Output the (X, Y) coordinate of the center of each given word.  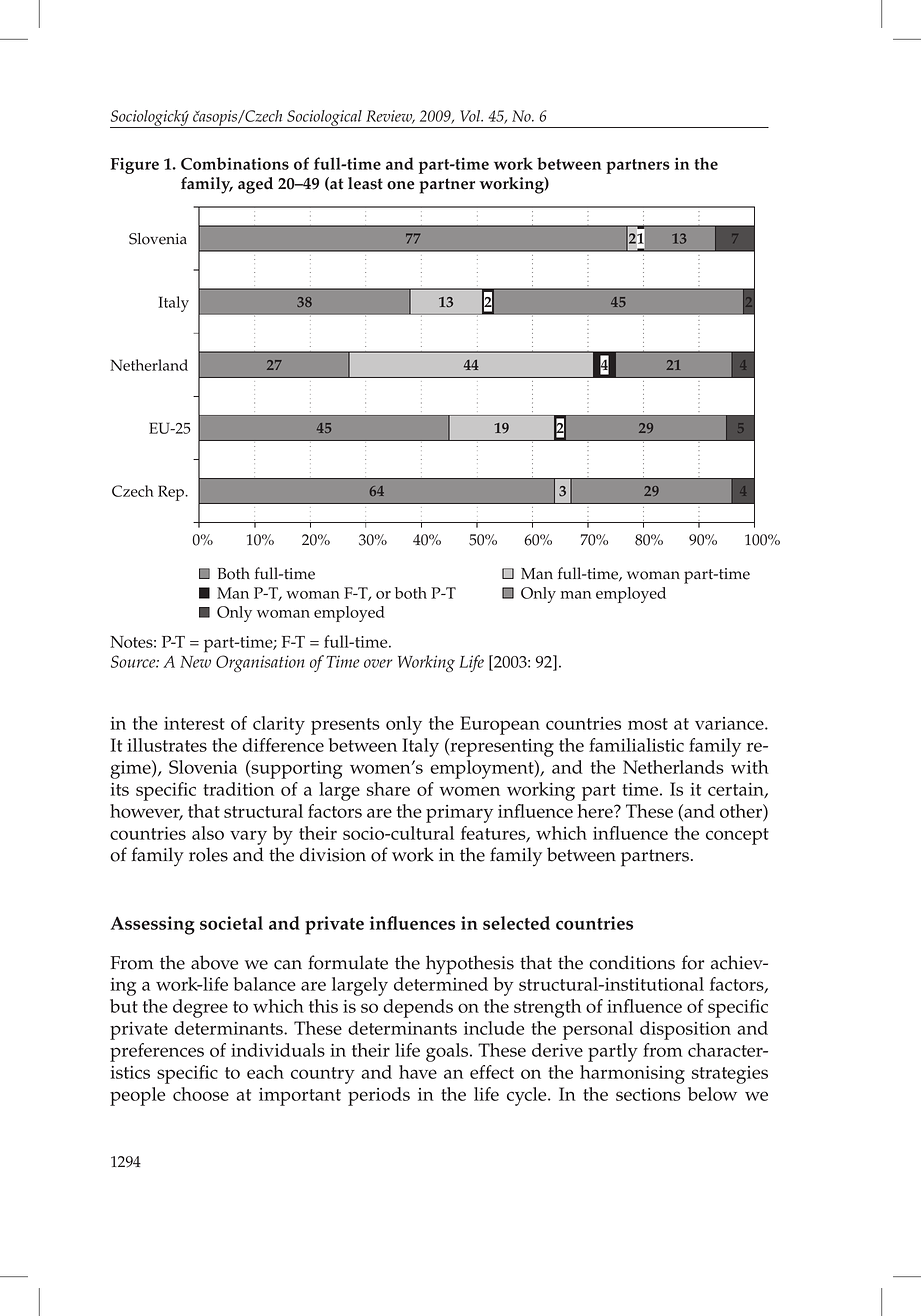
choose (201, 1094)
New (195, 662)
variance (730, 723)
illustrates (167, 745)
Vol (471, 116)
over (378, 663)
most (648, 724)
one (401, 185)
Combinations (235, 163)
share (388, 789)
